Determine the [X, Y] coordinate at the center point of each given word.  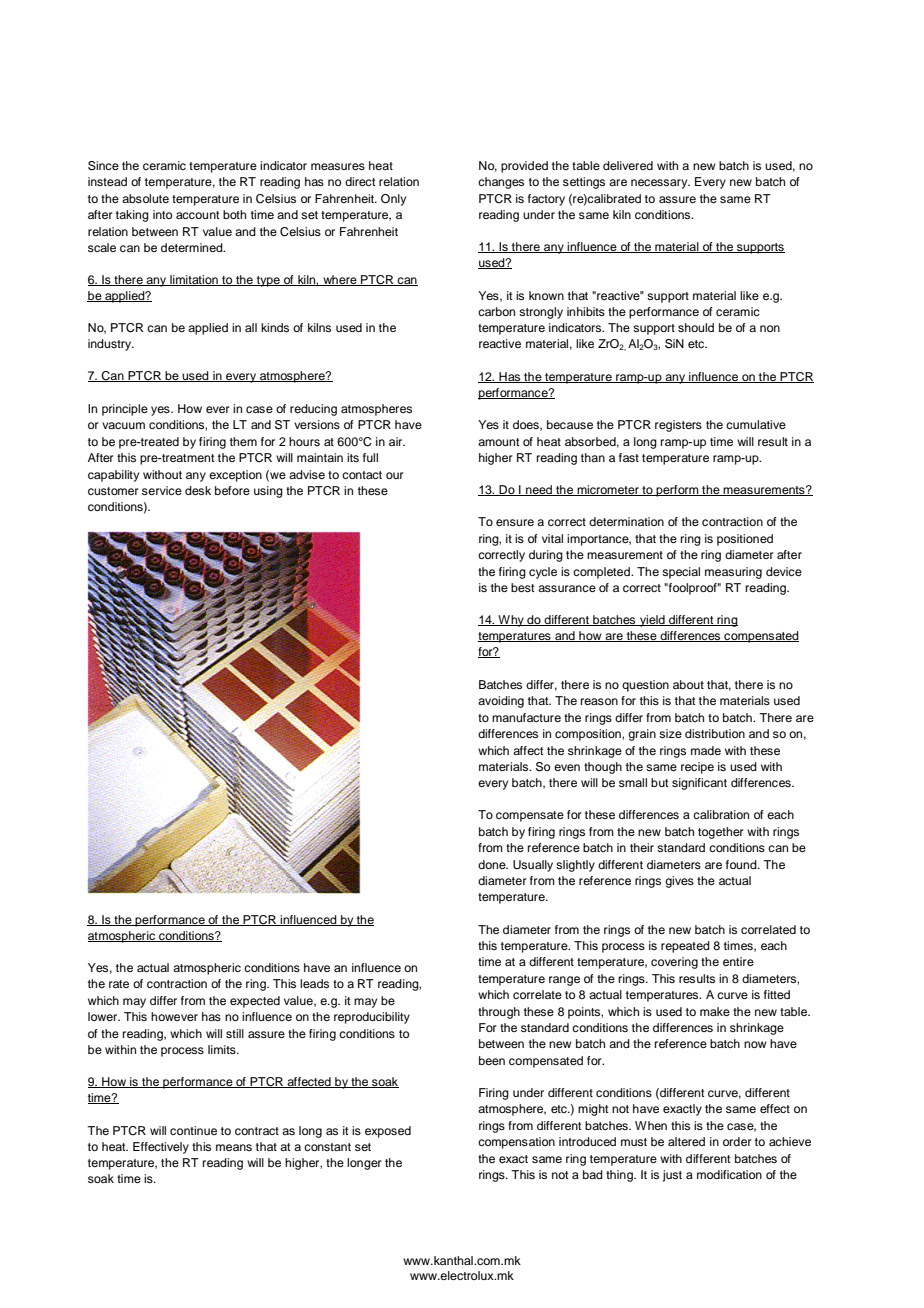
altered [686, 1141]
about [688, 684]
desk [198, 490]
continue [193, 1130]
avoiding [501, 702]
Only [393, 200]
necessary [660, 184]
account [197, 215]
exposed [388, 1132]
